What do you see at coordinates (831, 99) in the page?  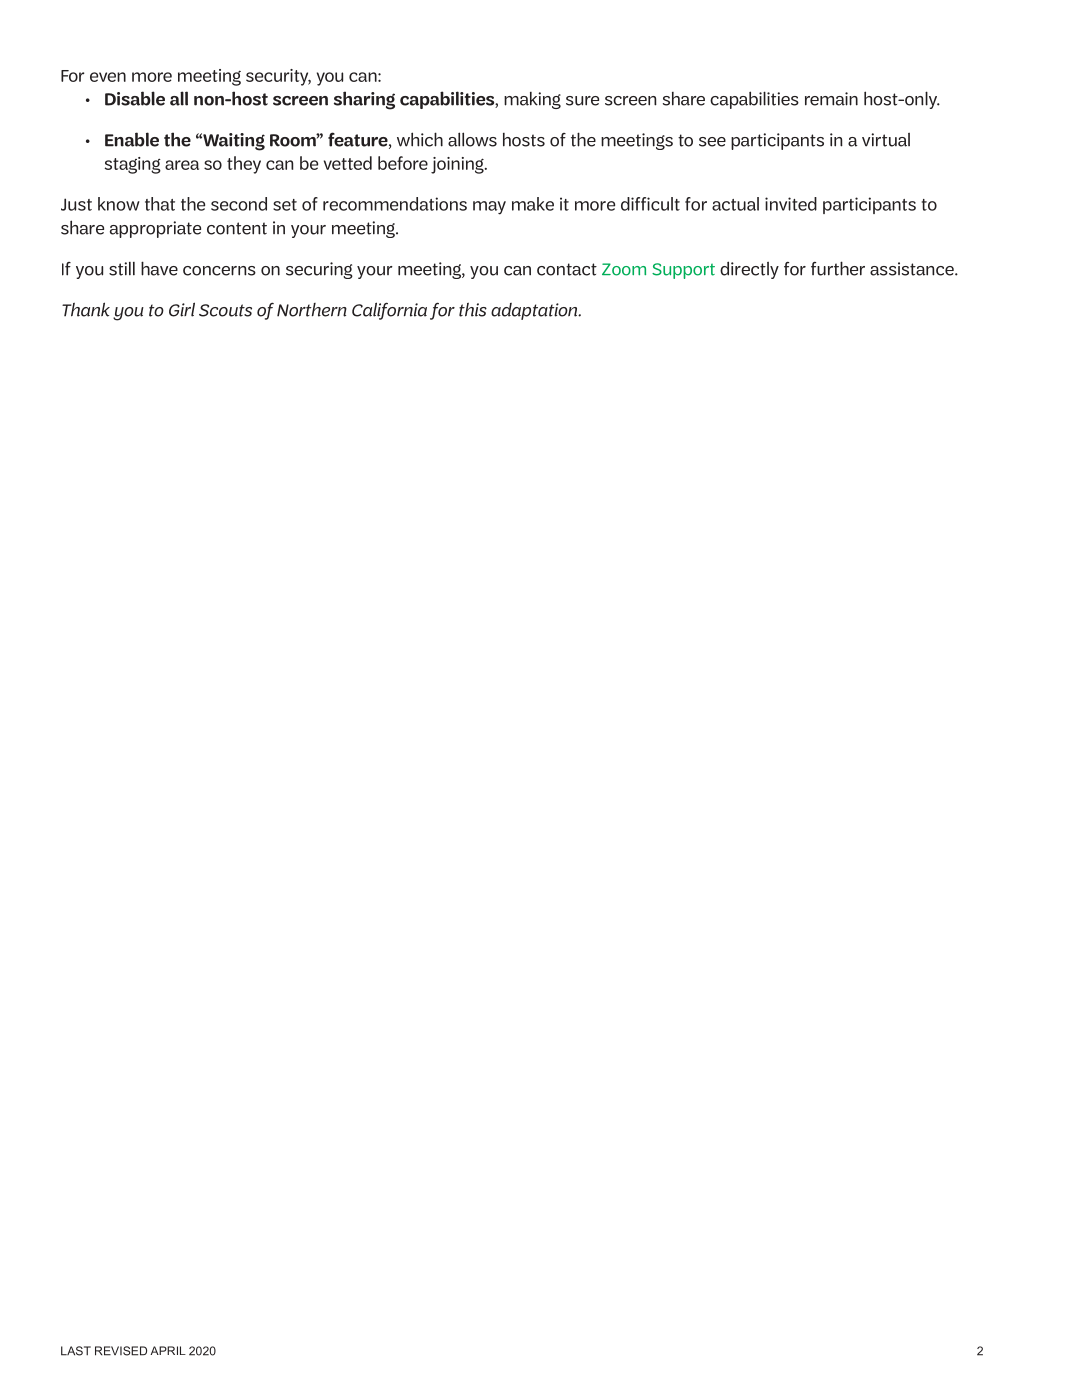 I see `remain` at bounding box center [831, 99].
